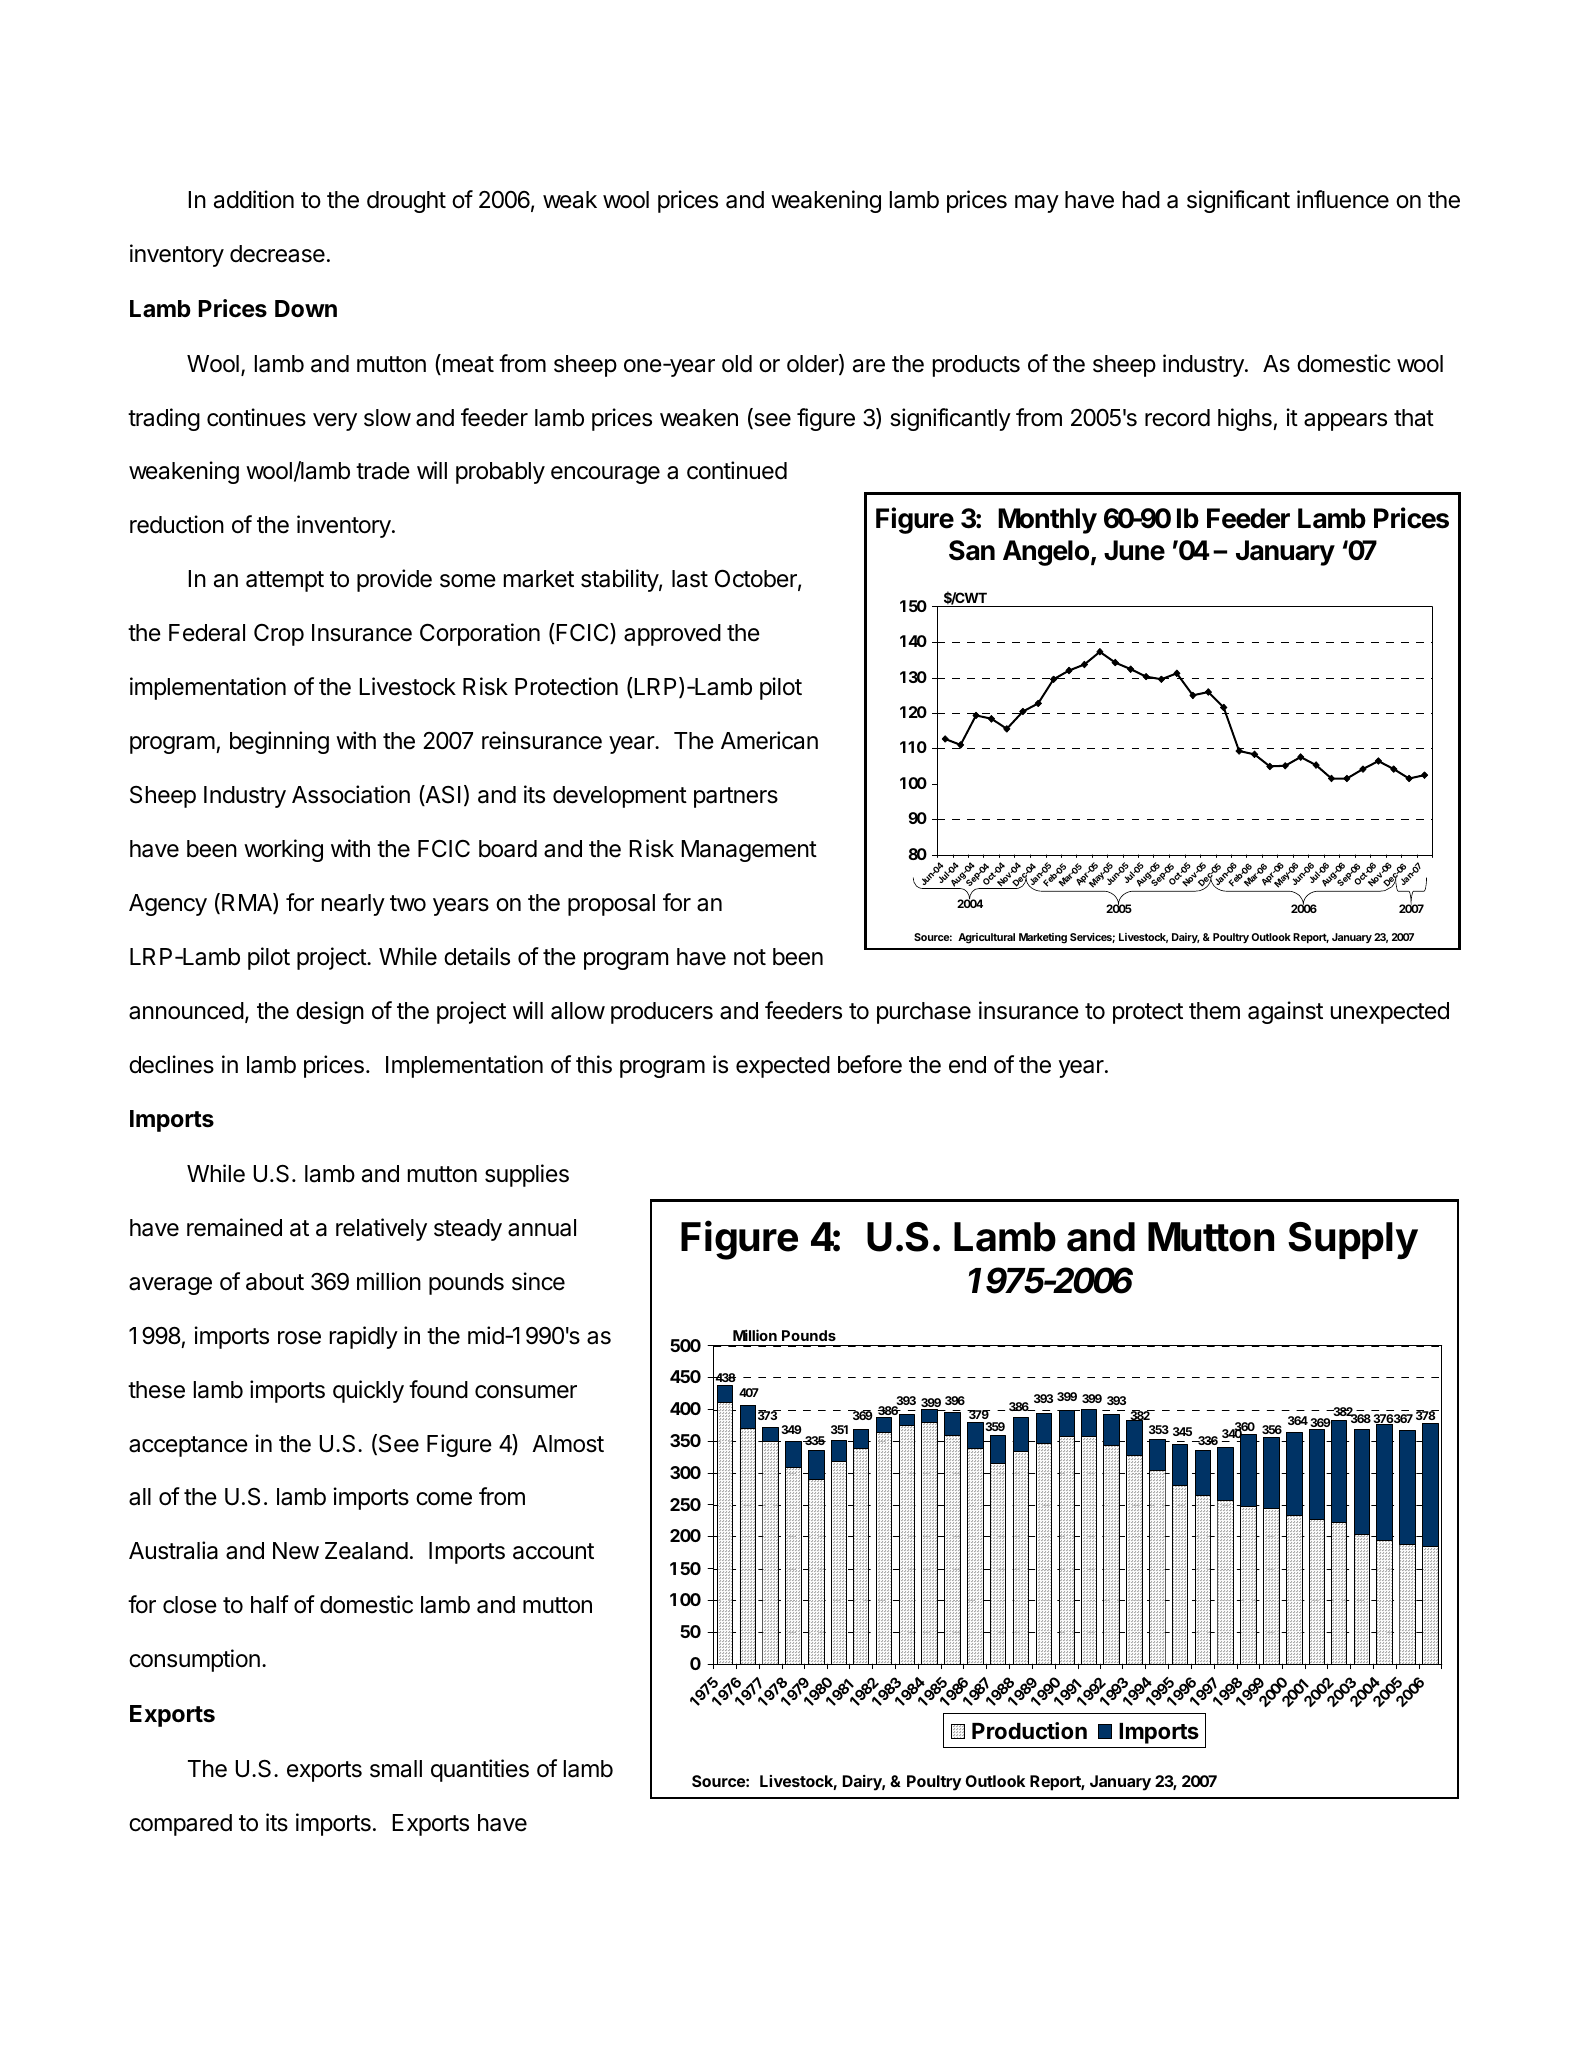  I want to click on small, so click(396, 1769).
